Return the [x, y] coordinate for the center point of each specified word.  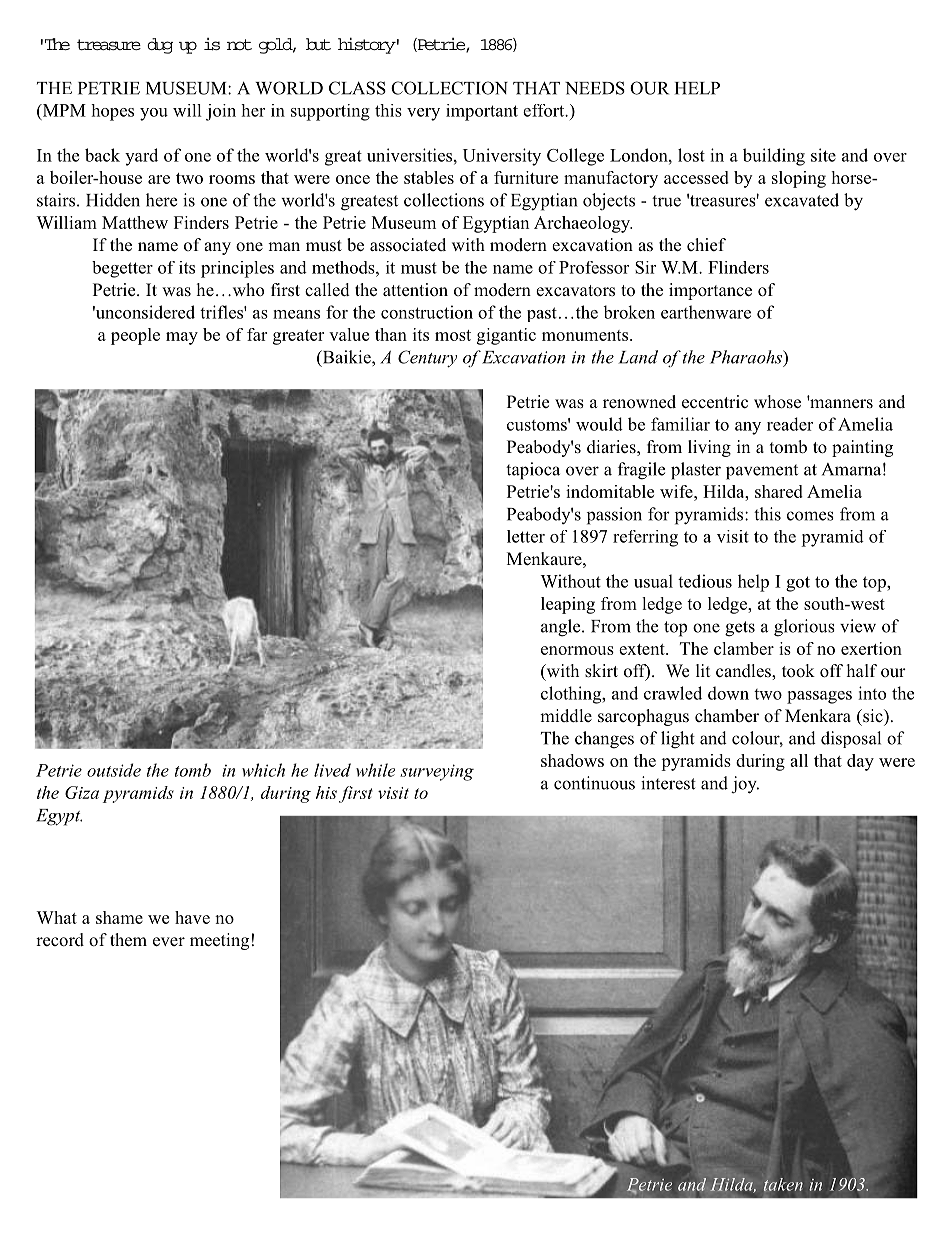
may [182, 338]
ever [169, 942]
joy [745, 785]
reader [790, 424]
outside [114, 770]
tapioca [533, 471]
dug [160, 46]
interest [668, 783]
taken [783, 1184]
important [482, 112]
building [774, 157]
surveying [437, 772]
